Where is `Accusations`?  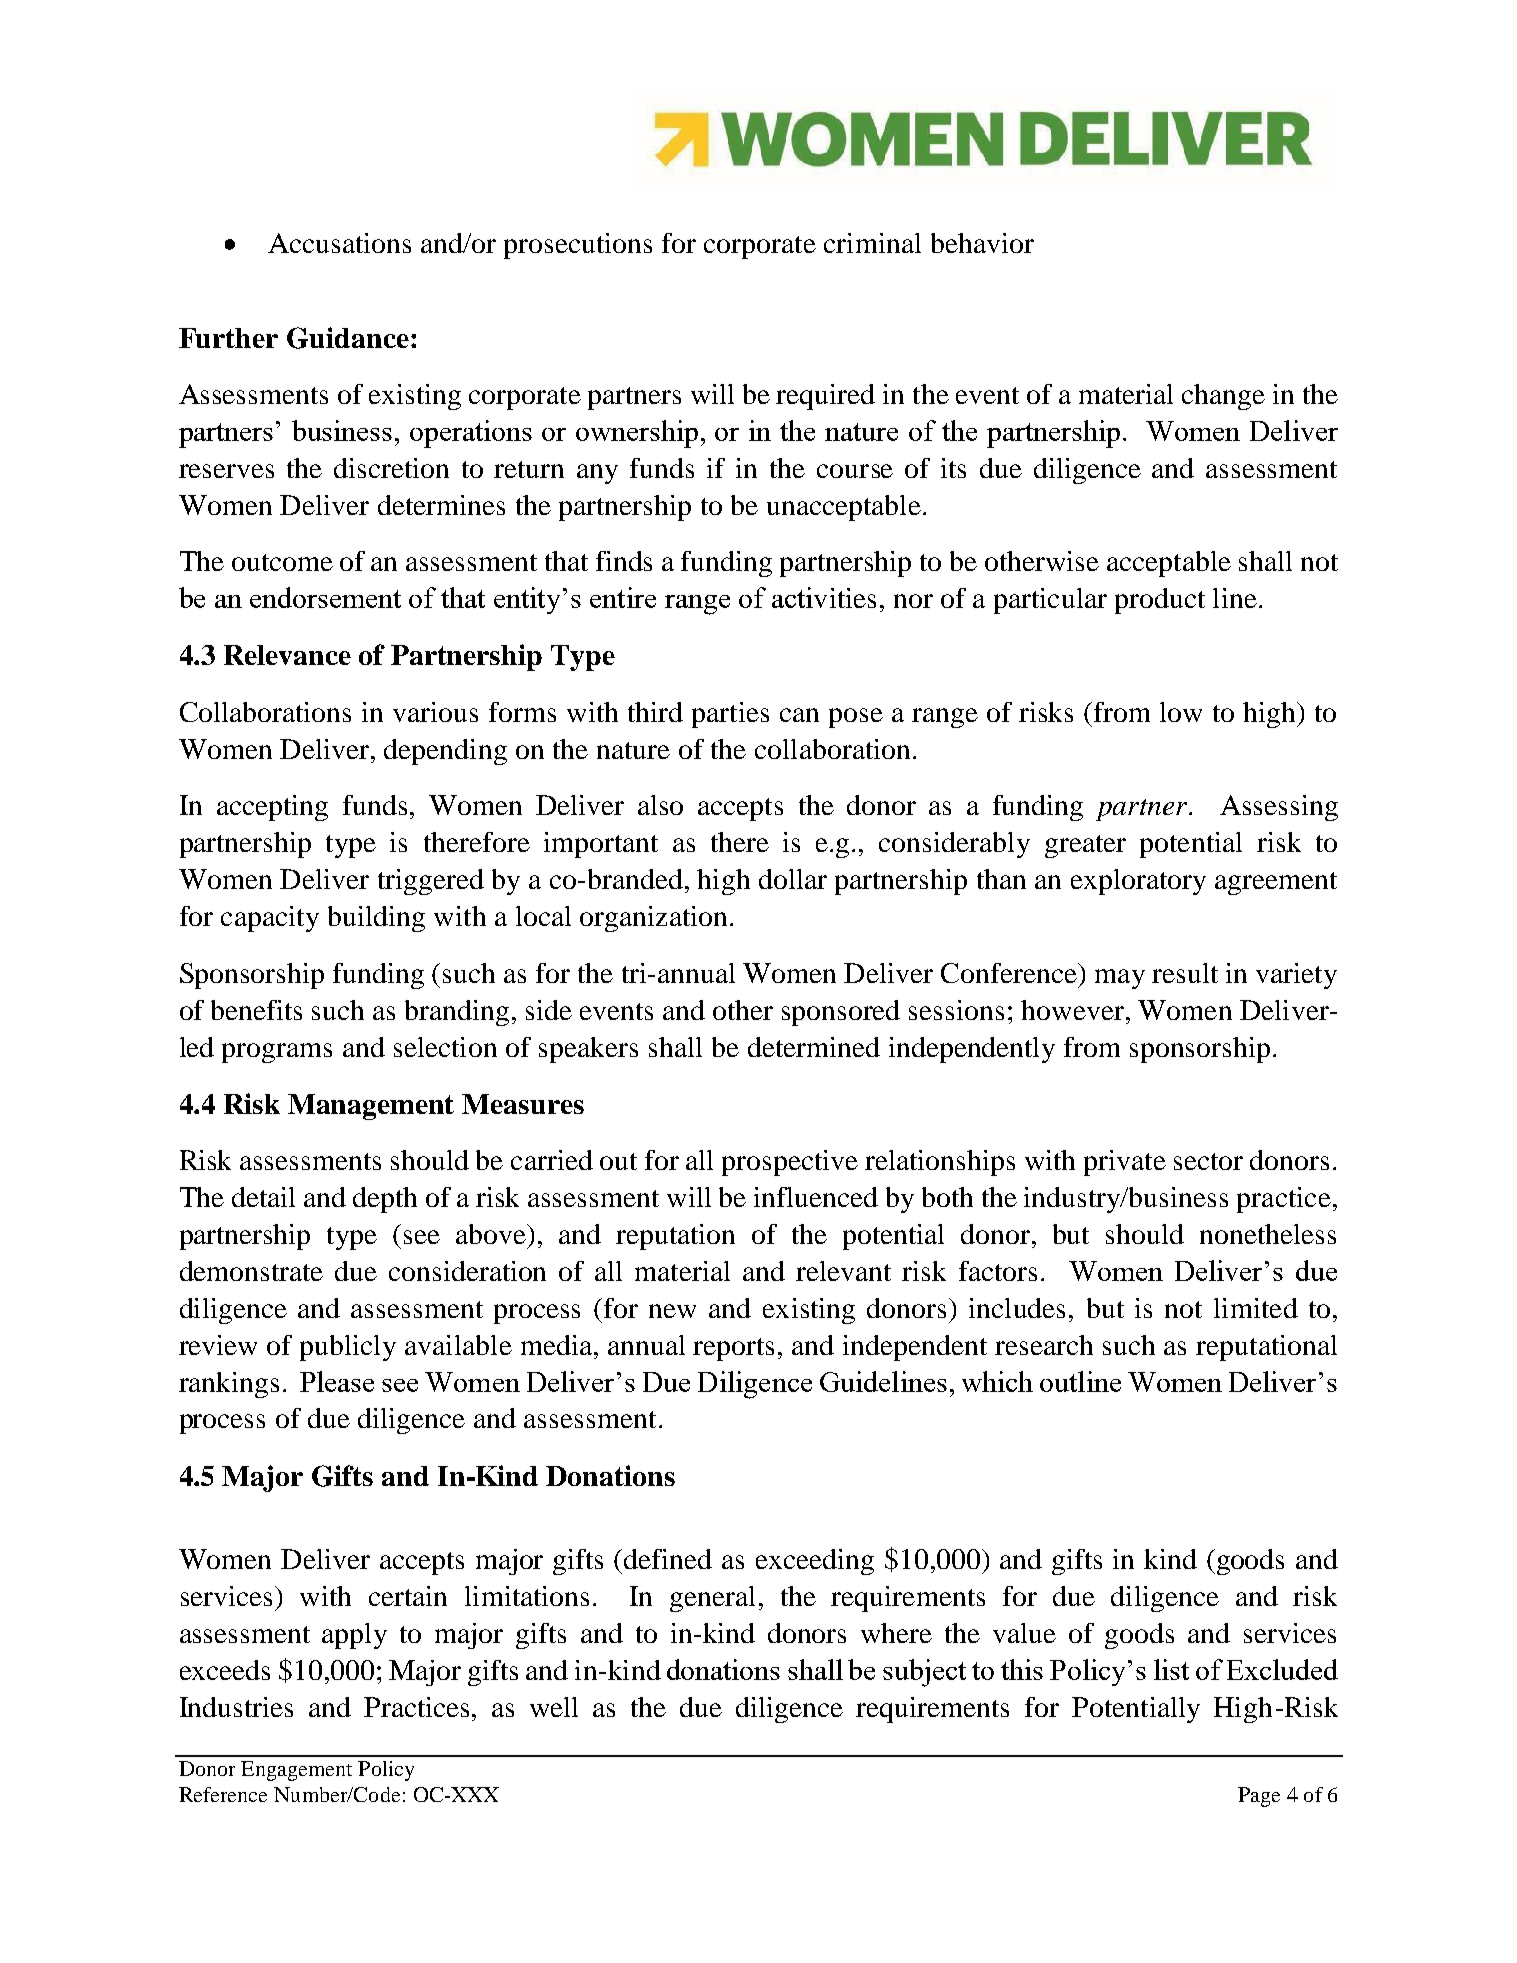
Accusations is located at coordinates (339, 243).
